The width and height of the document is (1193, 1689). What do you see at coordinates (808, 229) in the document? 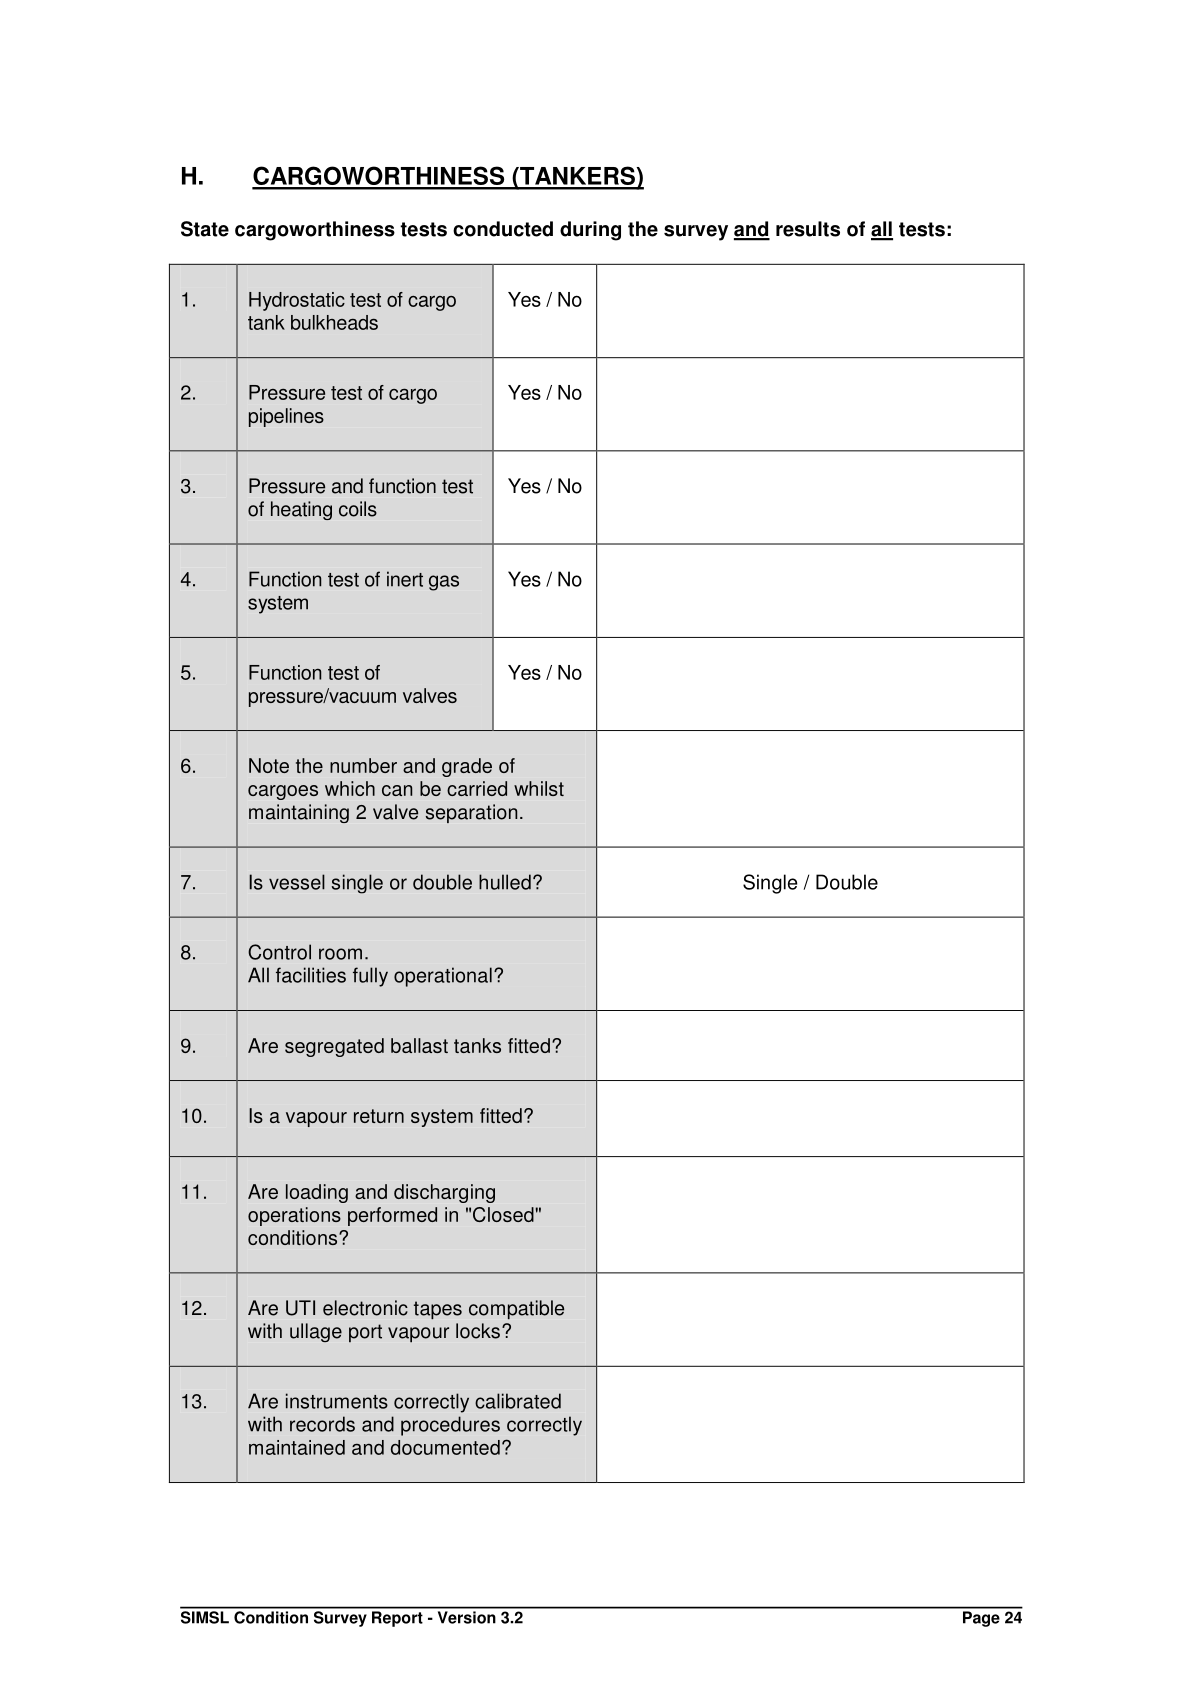
I see `results` at bounding box center [808, 229].
